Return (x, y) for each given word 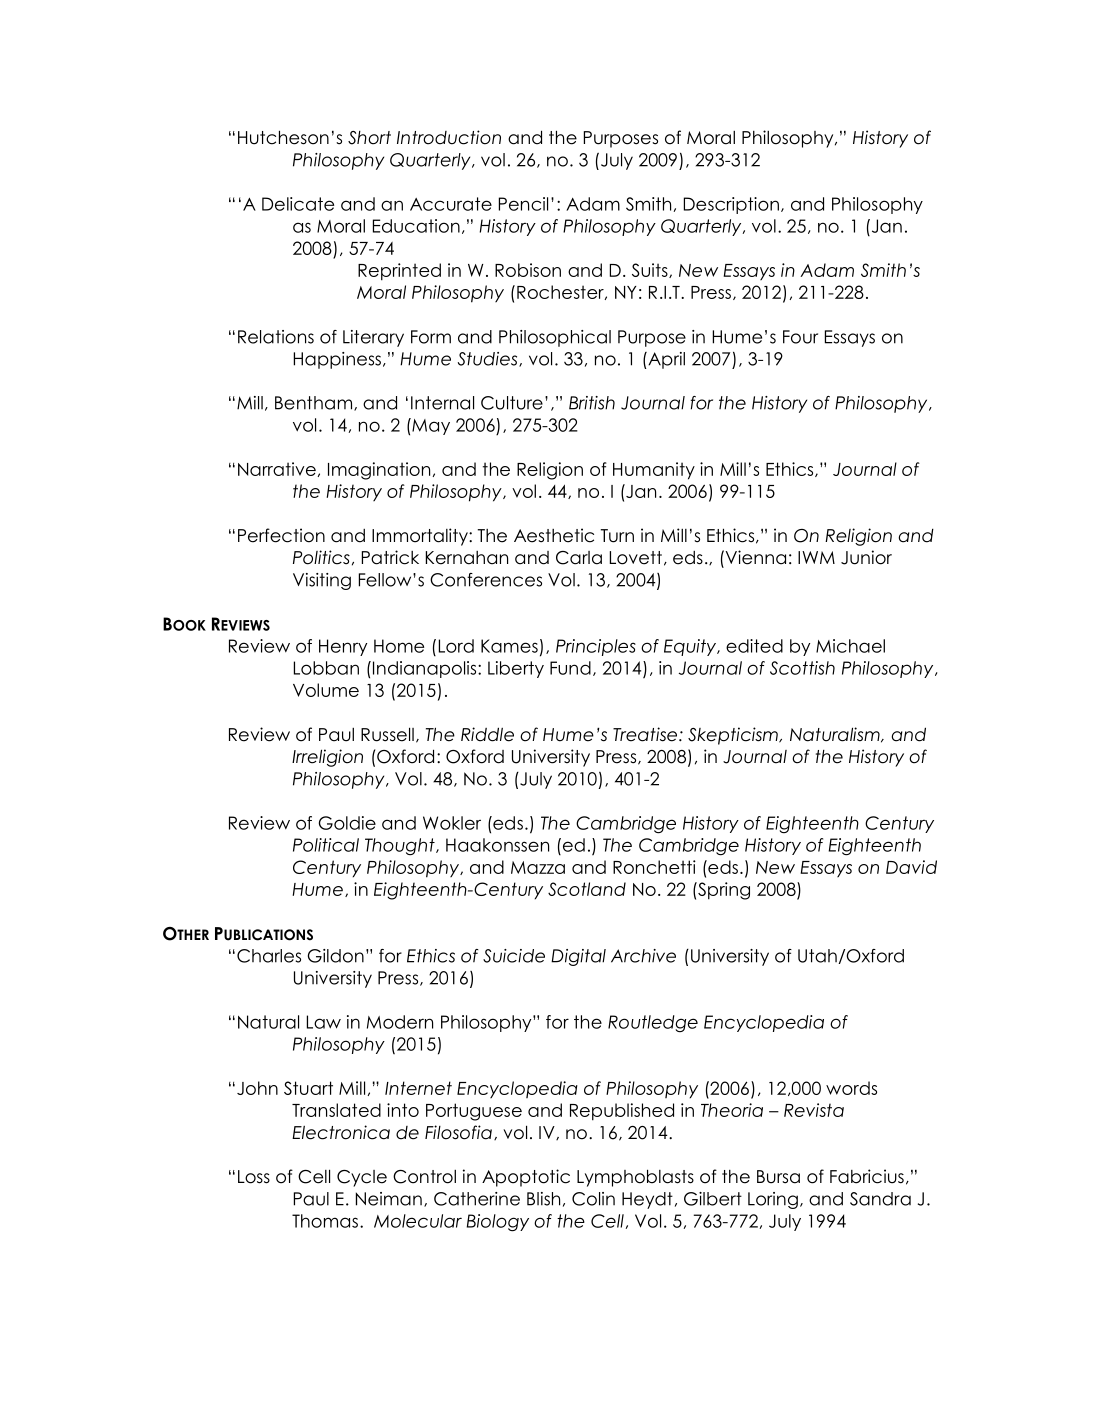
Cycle (362, 1178)
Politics (321, 557)
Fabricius (867, 1176)
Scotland (587, 889)
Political (326, 845)
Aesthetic (554, 535)
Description (731, 205)
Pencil (523, 204)
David (911, 867)
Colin (593, 1199)
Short (369, 138)
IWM (816, 557)
